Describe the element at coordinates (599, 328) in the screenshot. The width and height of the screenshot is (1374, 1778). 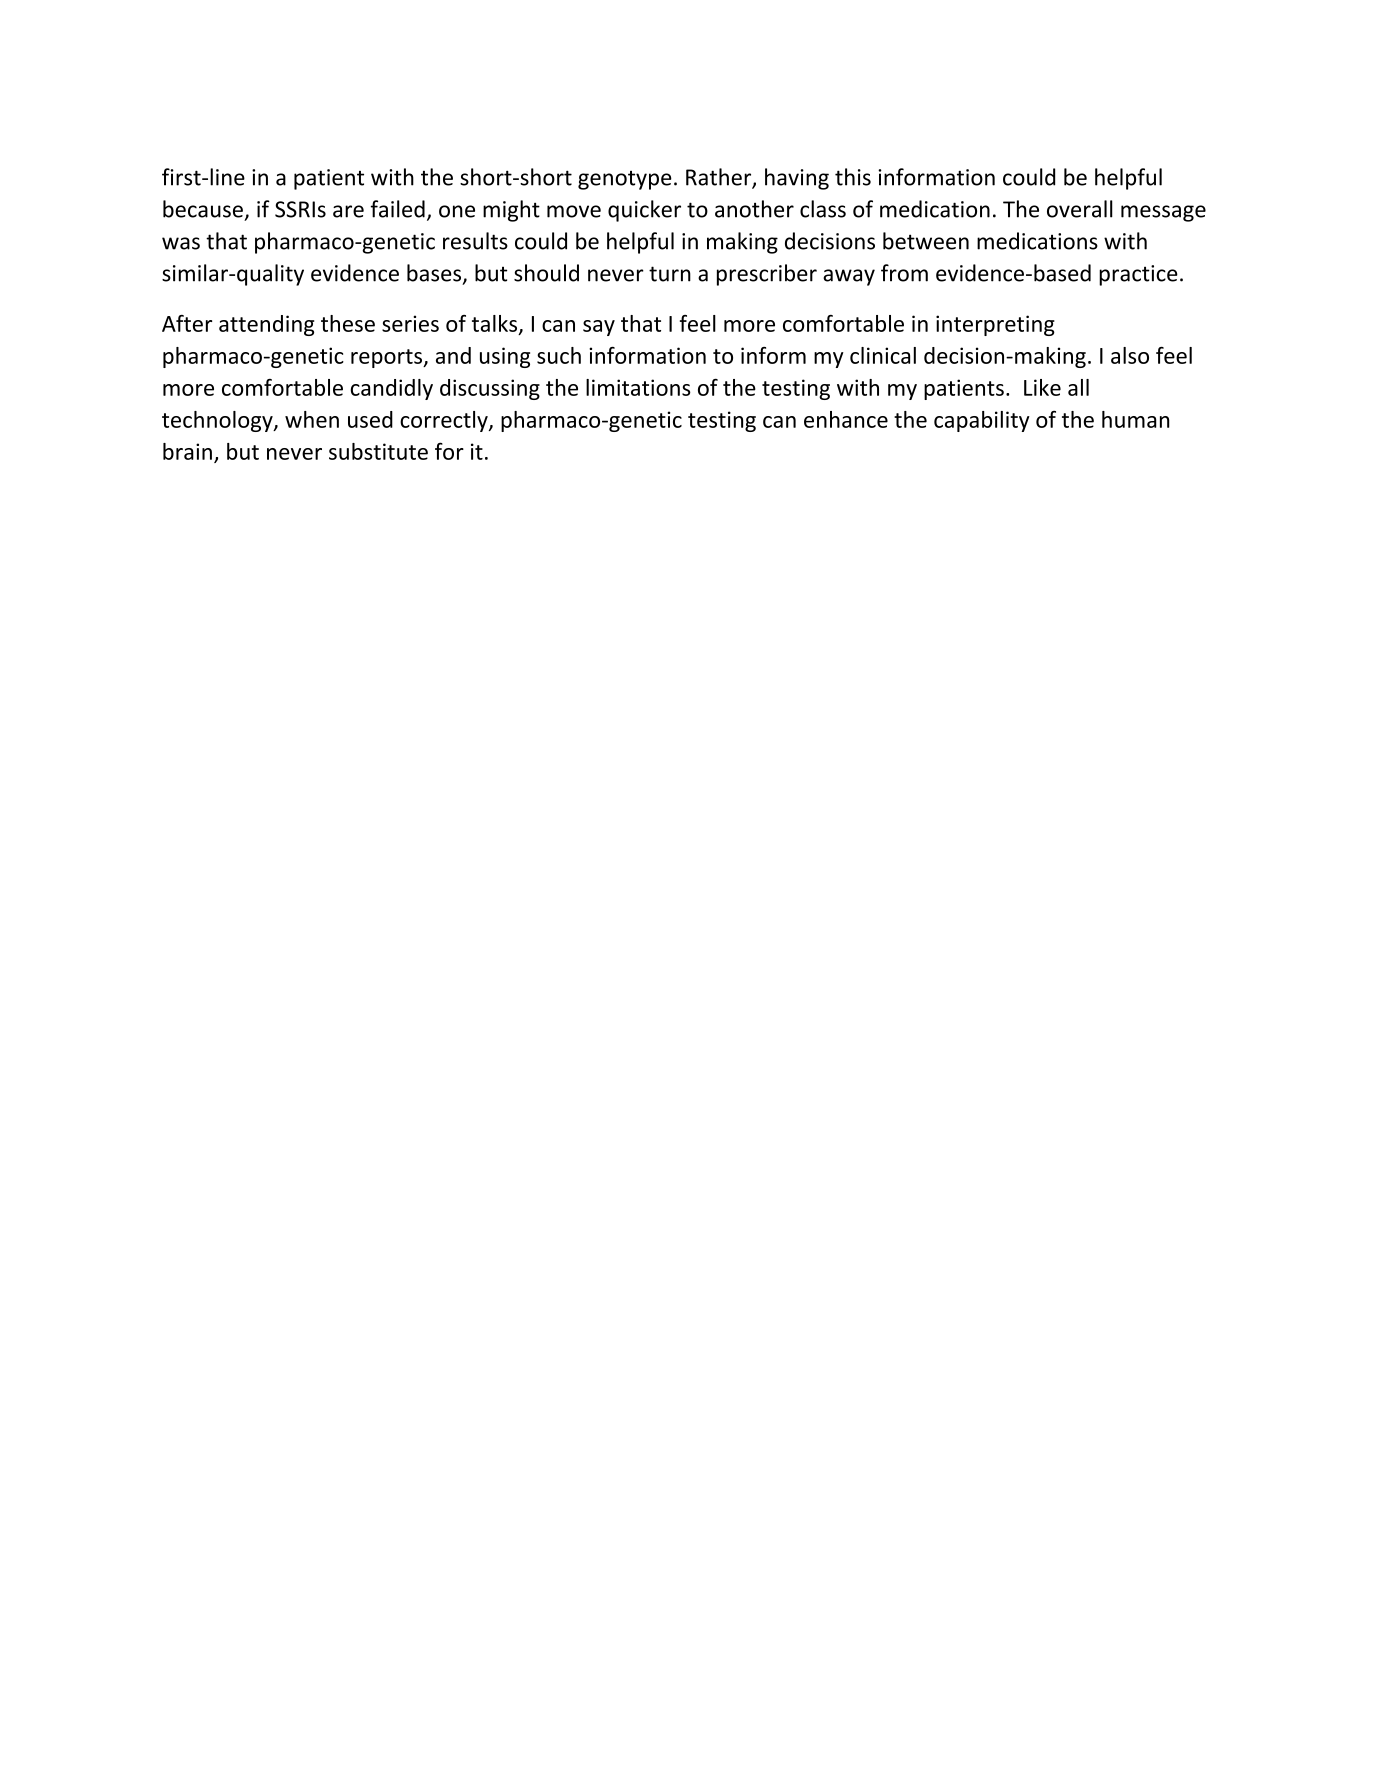
I see `say` at that location.
